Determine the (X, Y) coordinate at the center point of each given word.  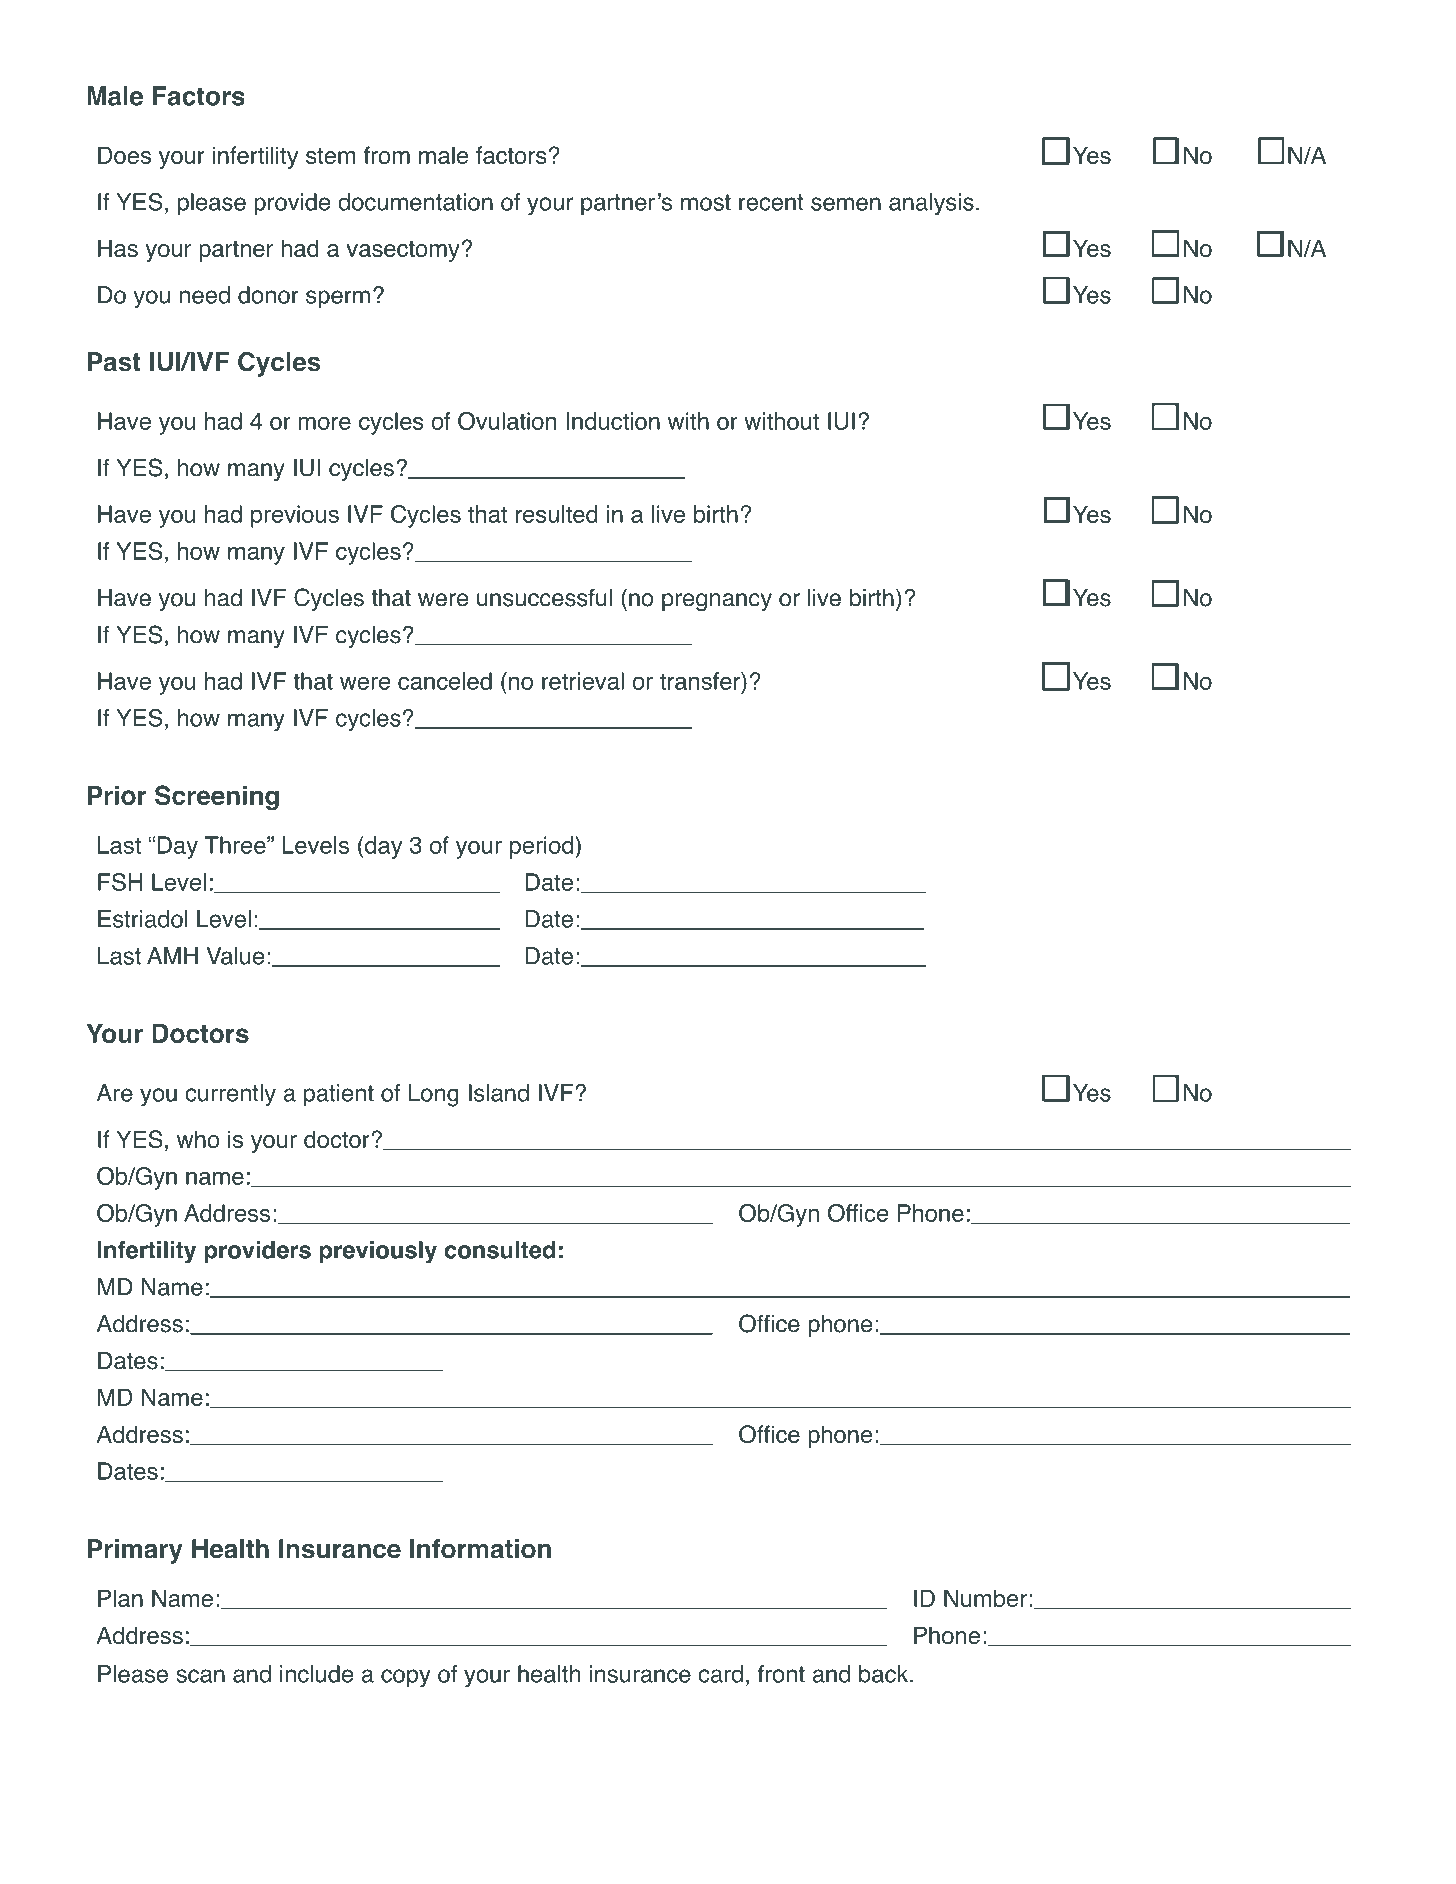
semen (846, 204)
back (885, 1674)
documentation (415, 202)
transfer (701, 681)
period (543, 847)
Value (235, 956)
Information (480, 1549)
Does (124, 155)
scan (200, 1676)
